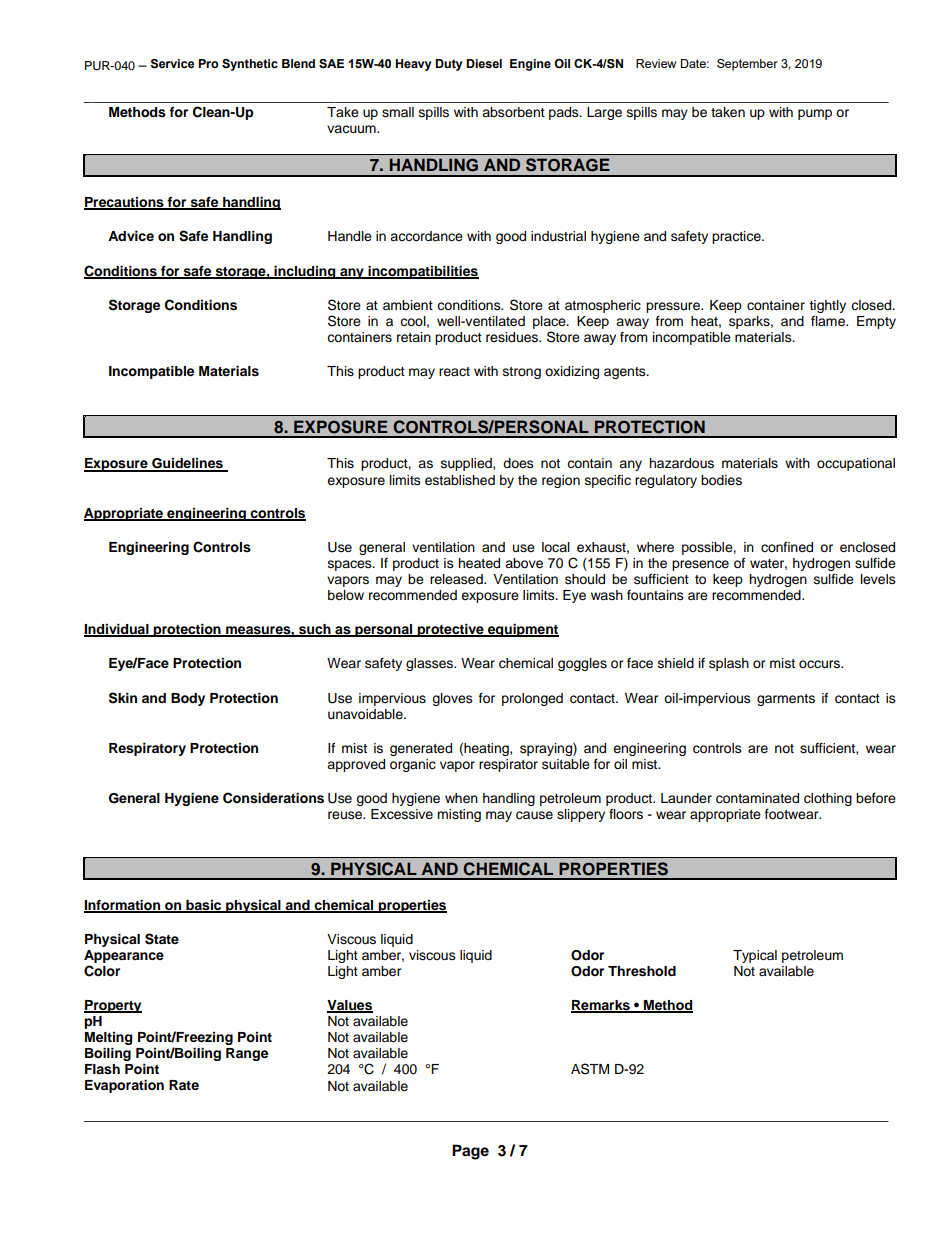 Image resolution: width=952 pixels, height=1233 pixels. Describe the element at coordinates (470, 1152) in the screenshot. I see `Page` at that location.
